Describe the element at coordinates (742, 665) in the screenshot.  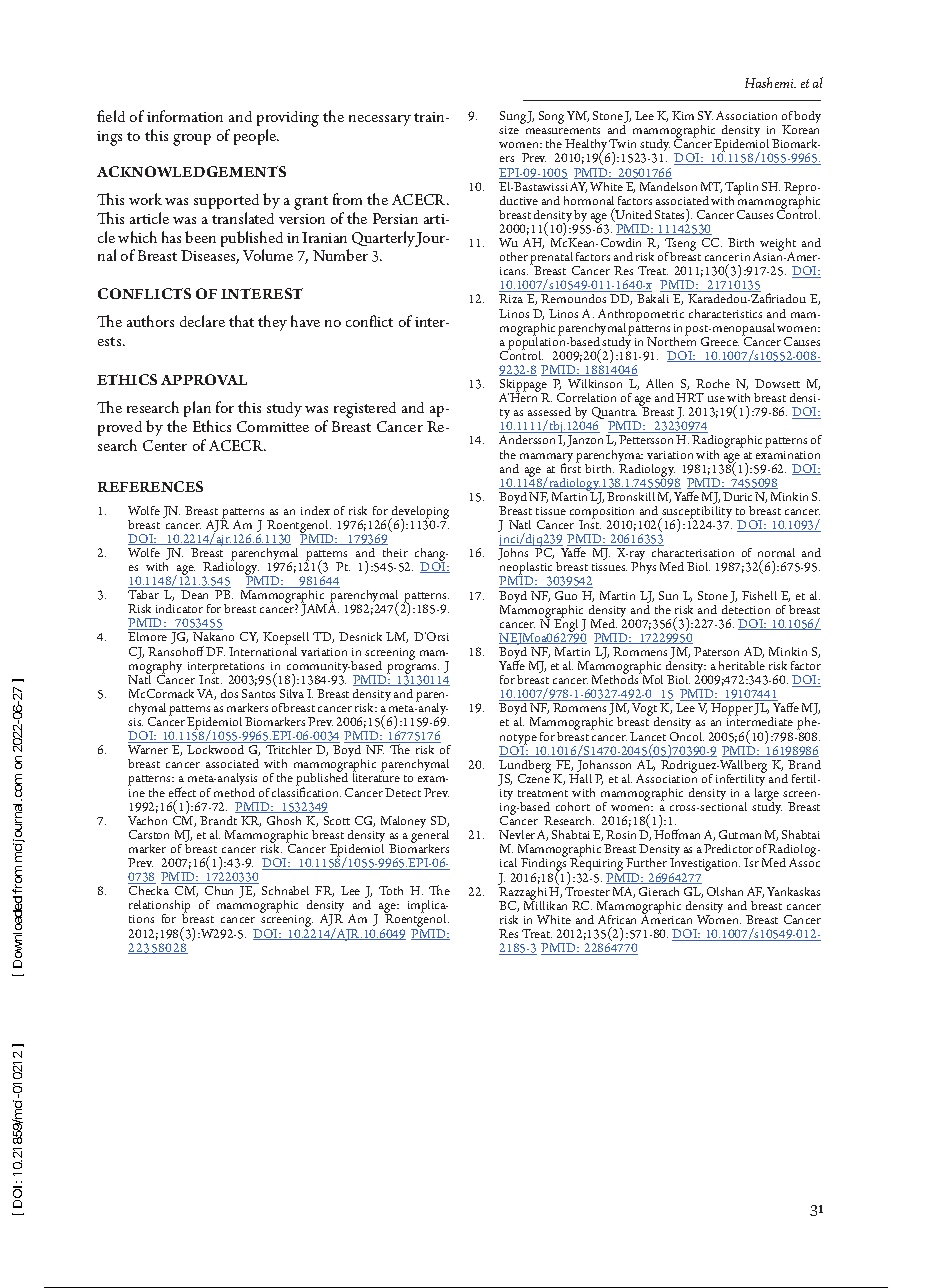
I see `heritable` at that location.
